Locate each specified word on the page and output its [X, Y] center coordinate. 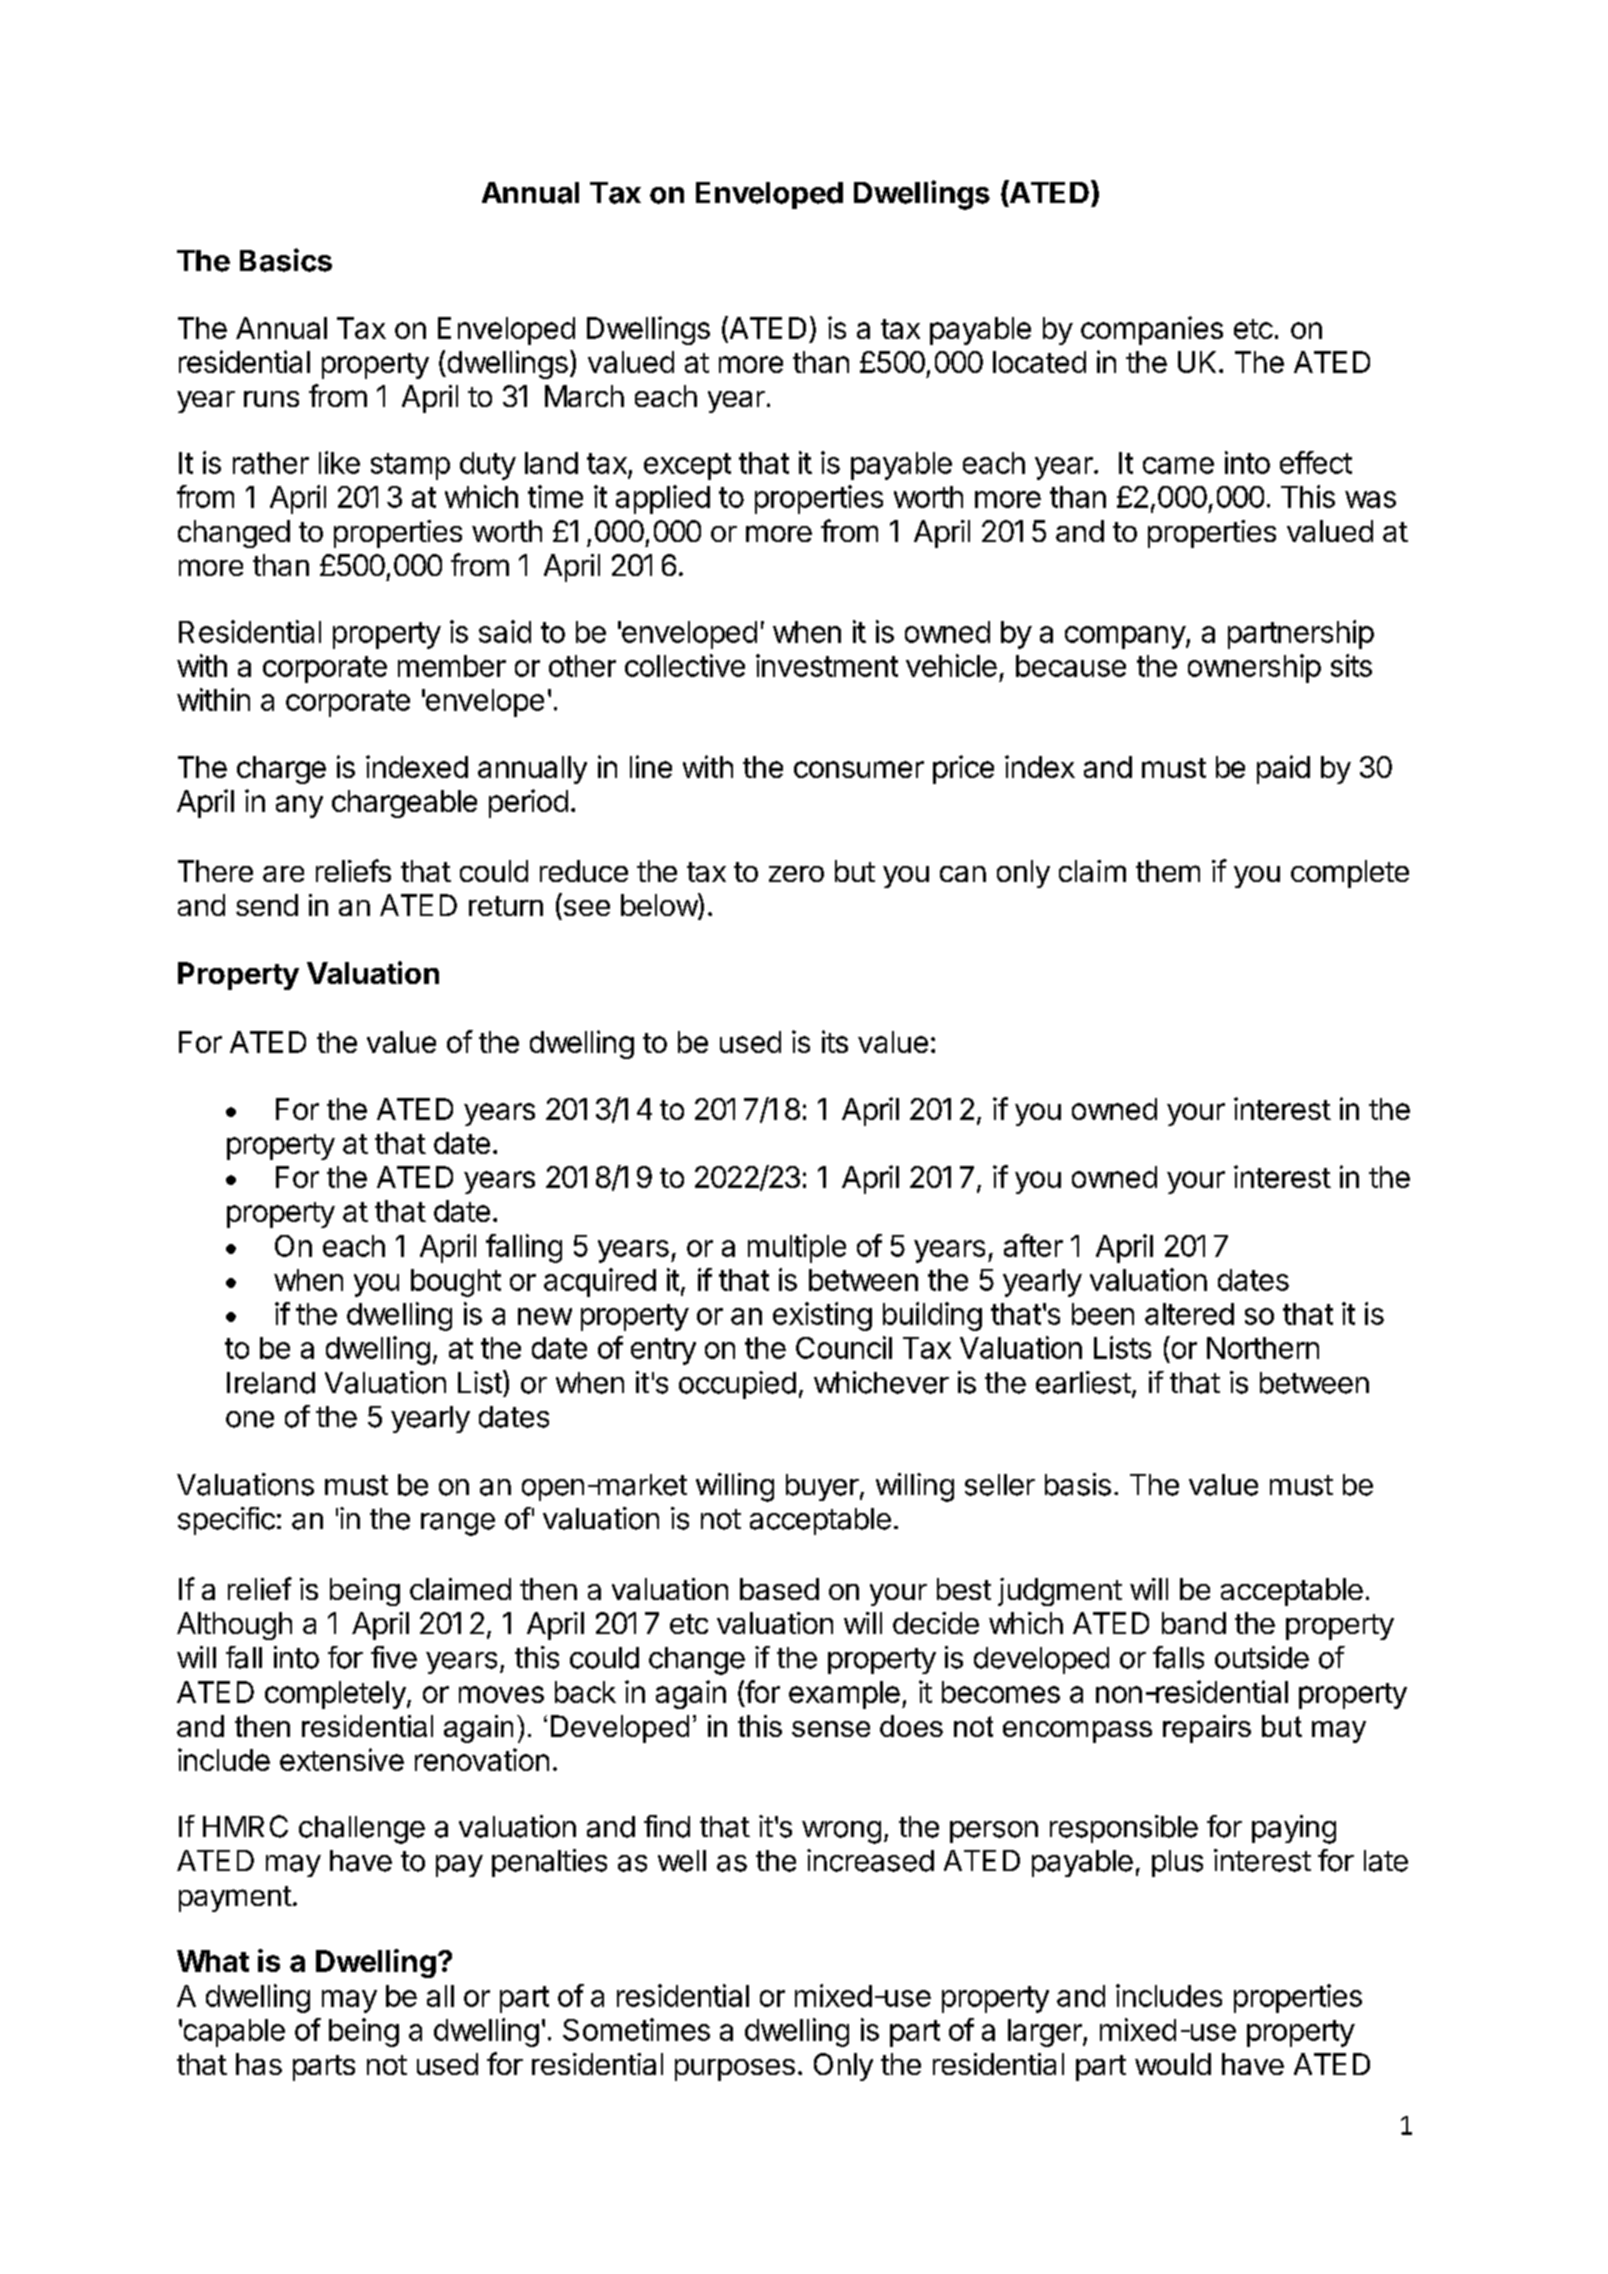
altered [1189, 1314]
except [687, 466]
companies [1152, 330]
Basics [286, 260]
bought [456, 1283]
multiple [797, 1248]
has [259, 2064]
